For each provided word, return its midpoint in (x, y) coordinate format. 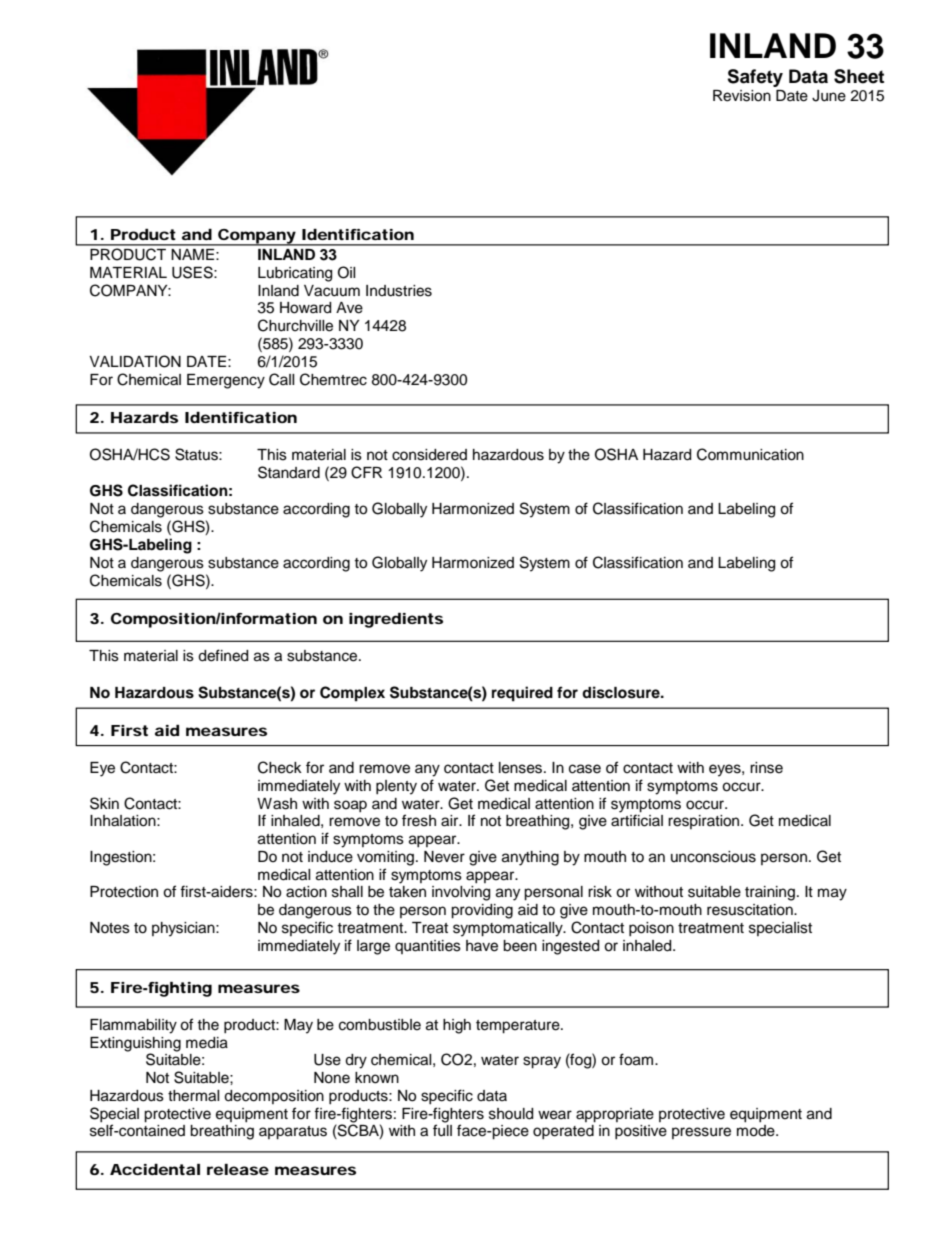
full (442, 1130)
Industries (399, 291)
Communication (750, 454)
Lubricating (295, 274)
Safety (755, 78)
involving (461, 893)
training (770, 893)
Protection (124, 892)
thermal (194, 1096)
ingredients (396, 620)
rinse (766, 768)
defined (223, 655)
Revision (742, 96)
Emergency (226, 381)
